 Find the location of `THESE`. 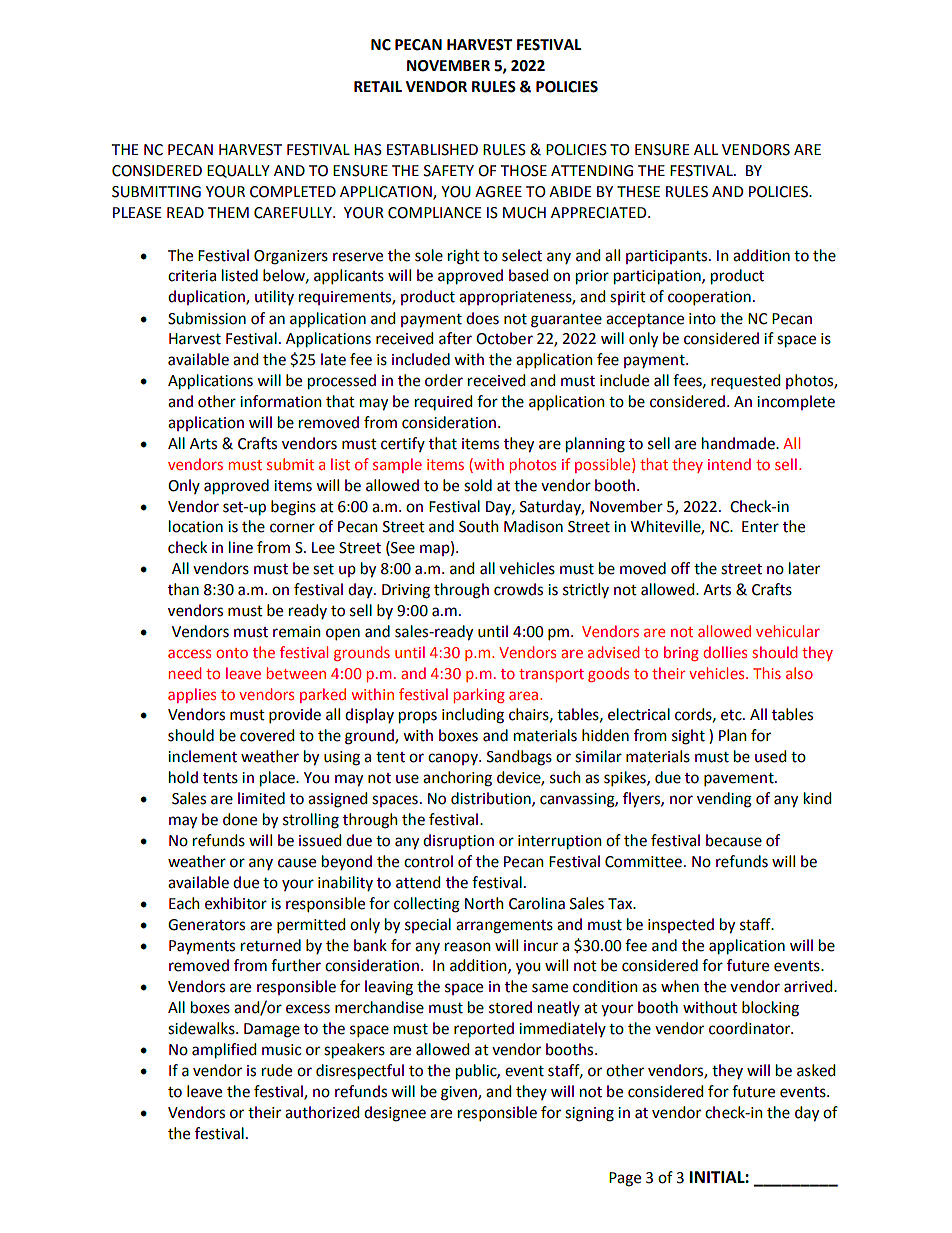

THESE is located at coordinates (638, 192).
